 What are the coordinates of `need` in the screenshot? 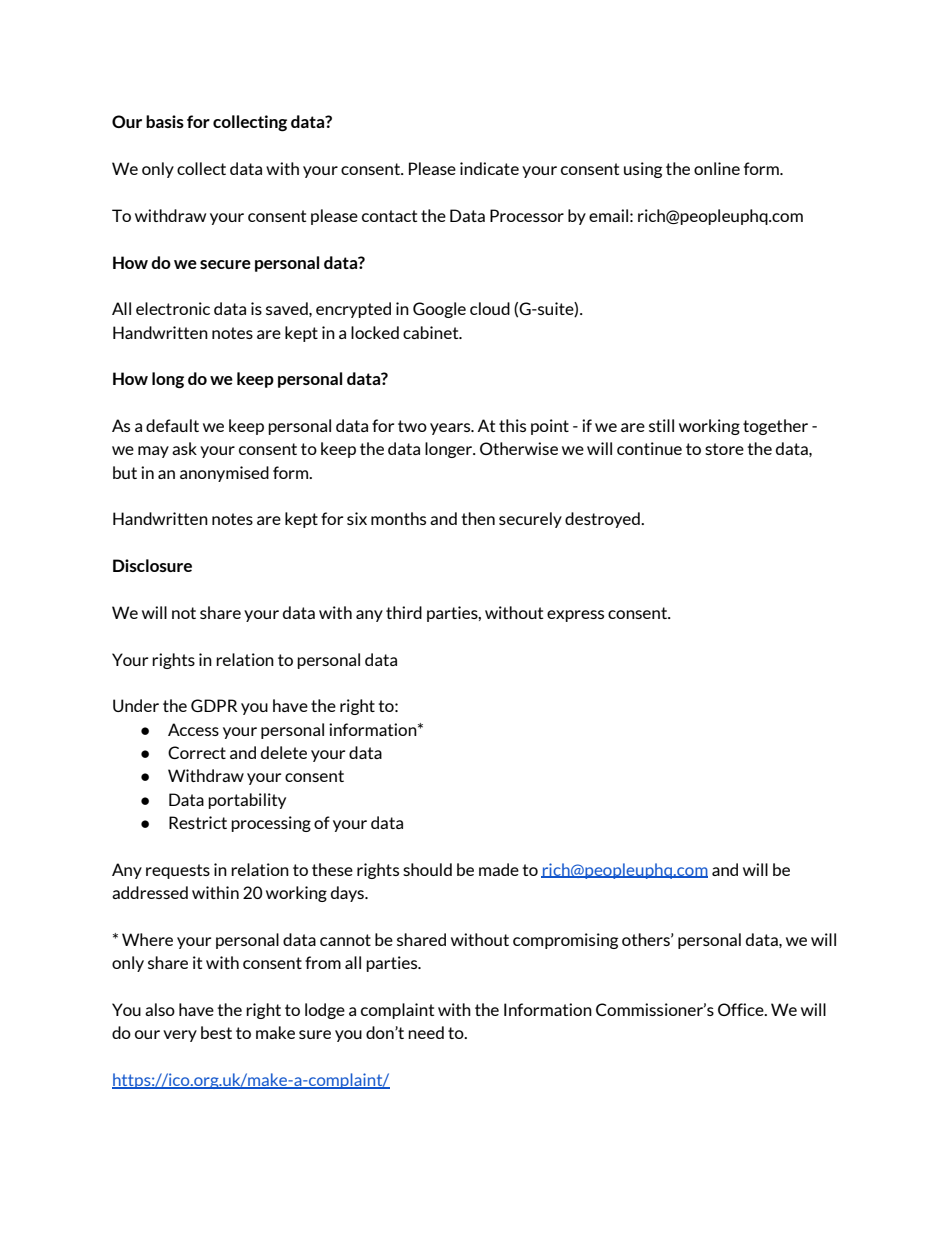 It's located at (426, 1032).
